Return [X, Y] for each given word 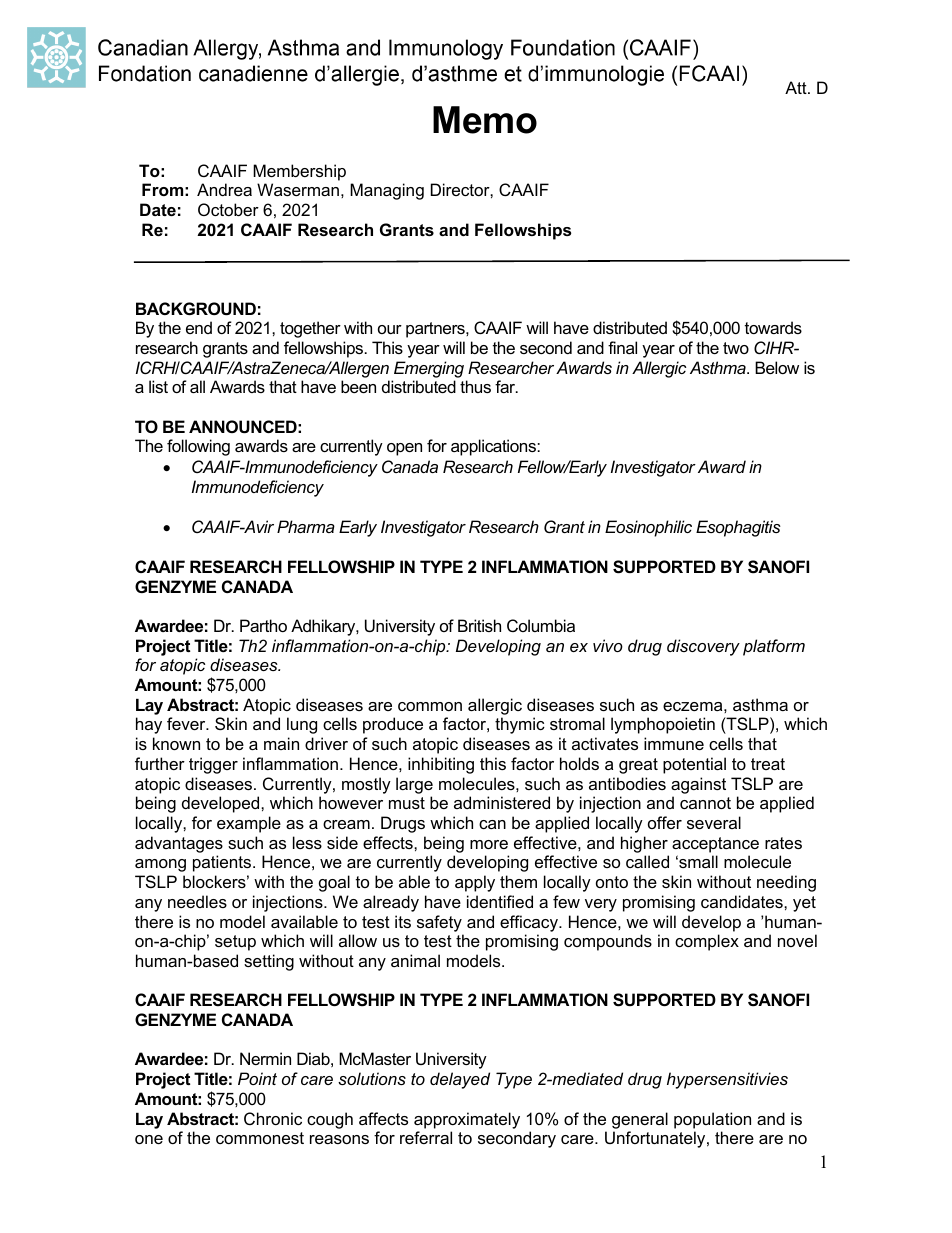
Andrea [224, 189]
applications [494, 447]
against [698, 785]
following [198, 447]
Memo [485, 120]
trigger [213, 765]
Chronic [273, 1118]
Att [797, 87]
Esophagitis [738, 528]
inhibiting [441, 765]
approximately [467, 1120]
